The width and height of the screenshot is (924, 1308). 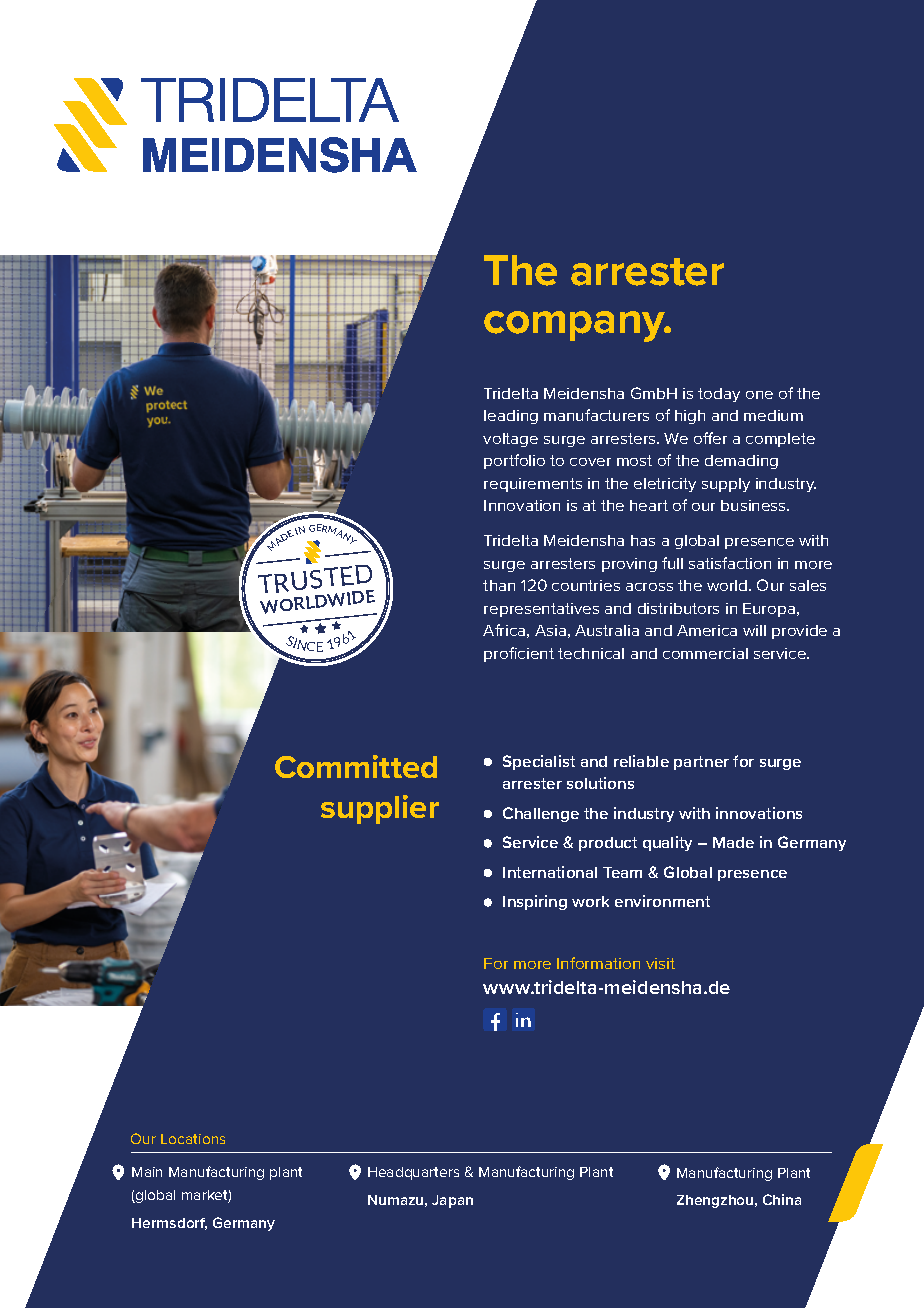 I want to click on voltage, so click(x=510, y=440).
